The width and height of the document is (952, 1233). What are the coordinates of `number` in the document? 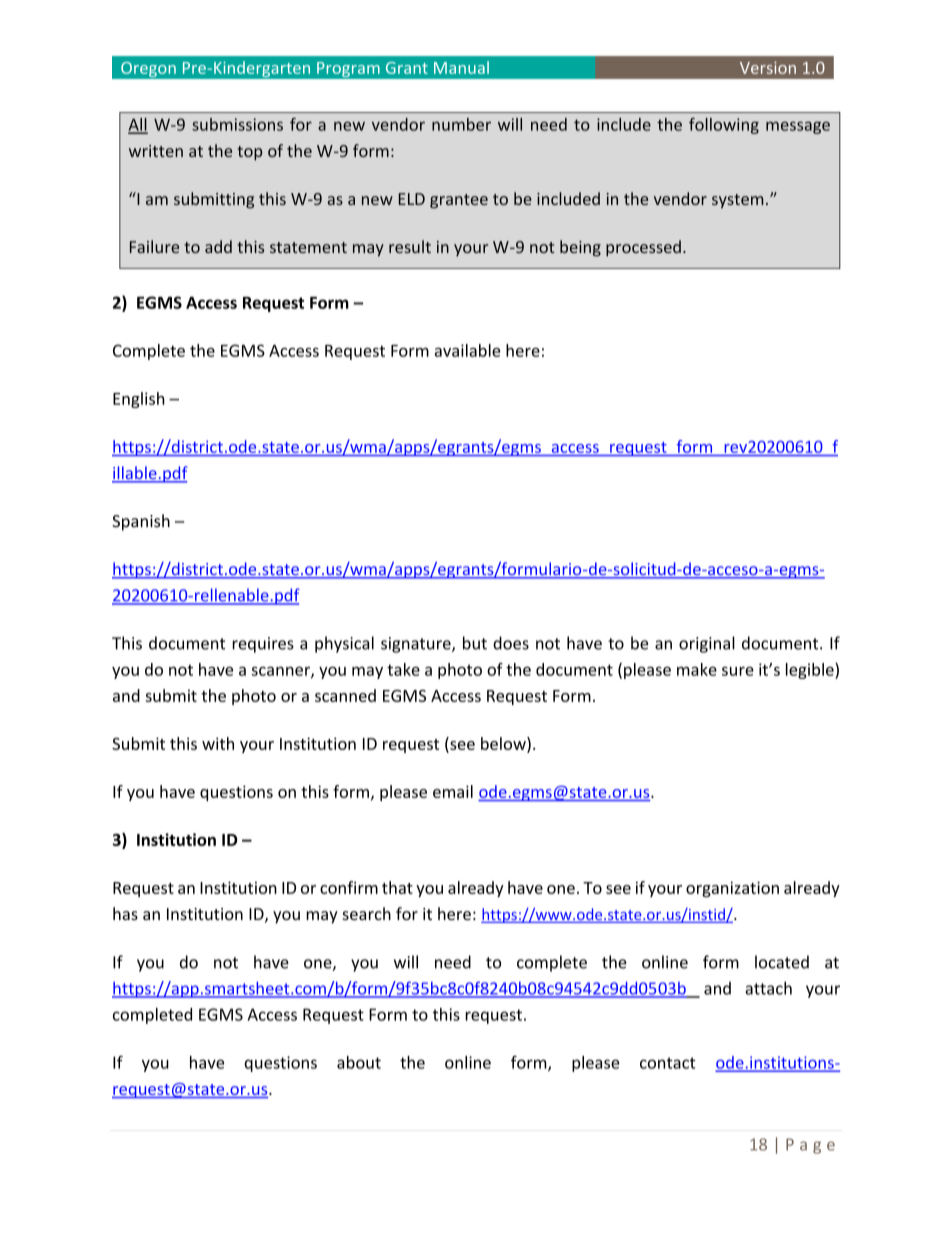 It's located at (461, 124).
